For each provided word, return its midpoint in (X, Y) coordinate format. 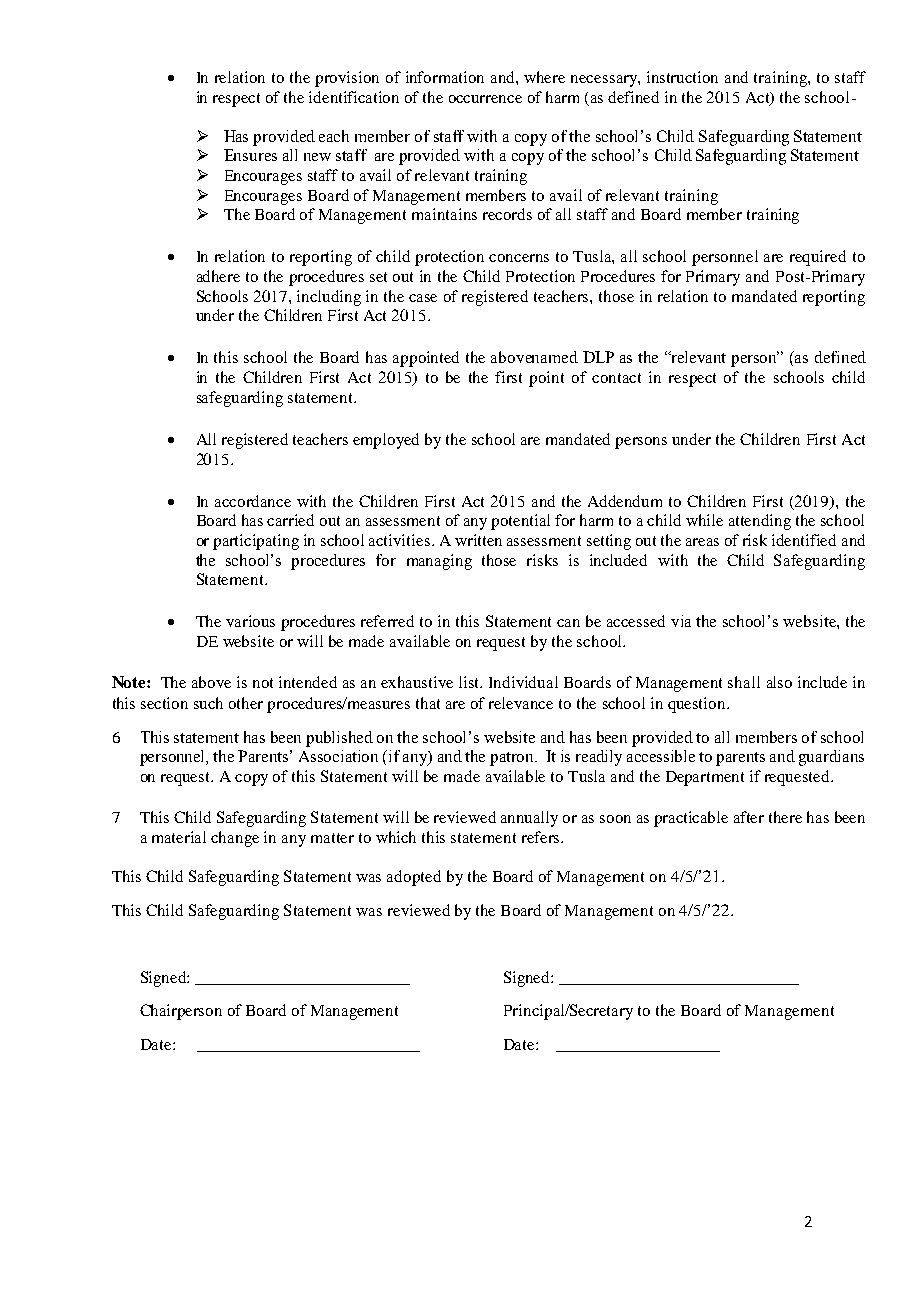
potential (520, 522)
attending (760, 522)
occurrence (485, 99)
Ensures (250, 155)
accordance (253, 501)
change (235, 839)
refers (542, 837)
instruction (682, 77)
